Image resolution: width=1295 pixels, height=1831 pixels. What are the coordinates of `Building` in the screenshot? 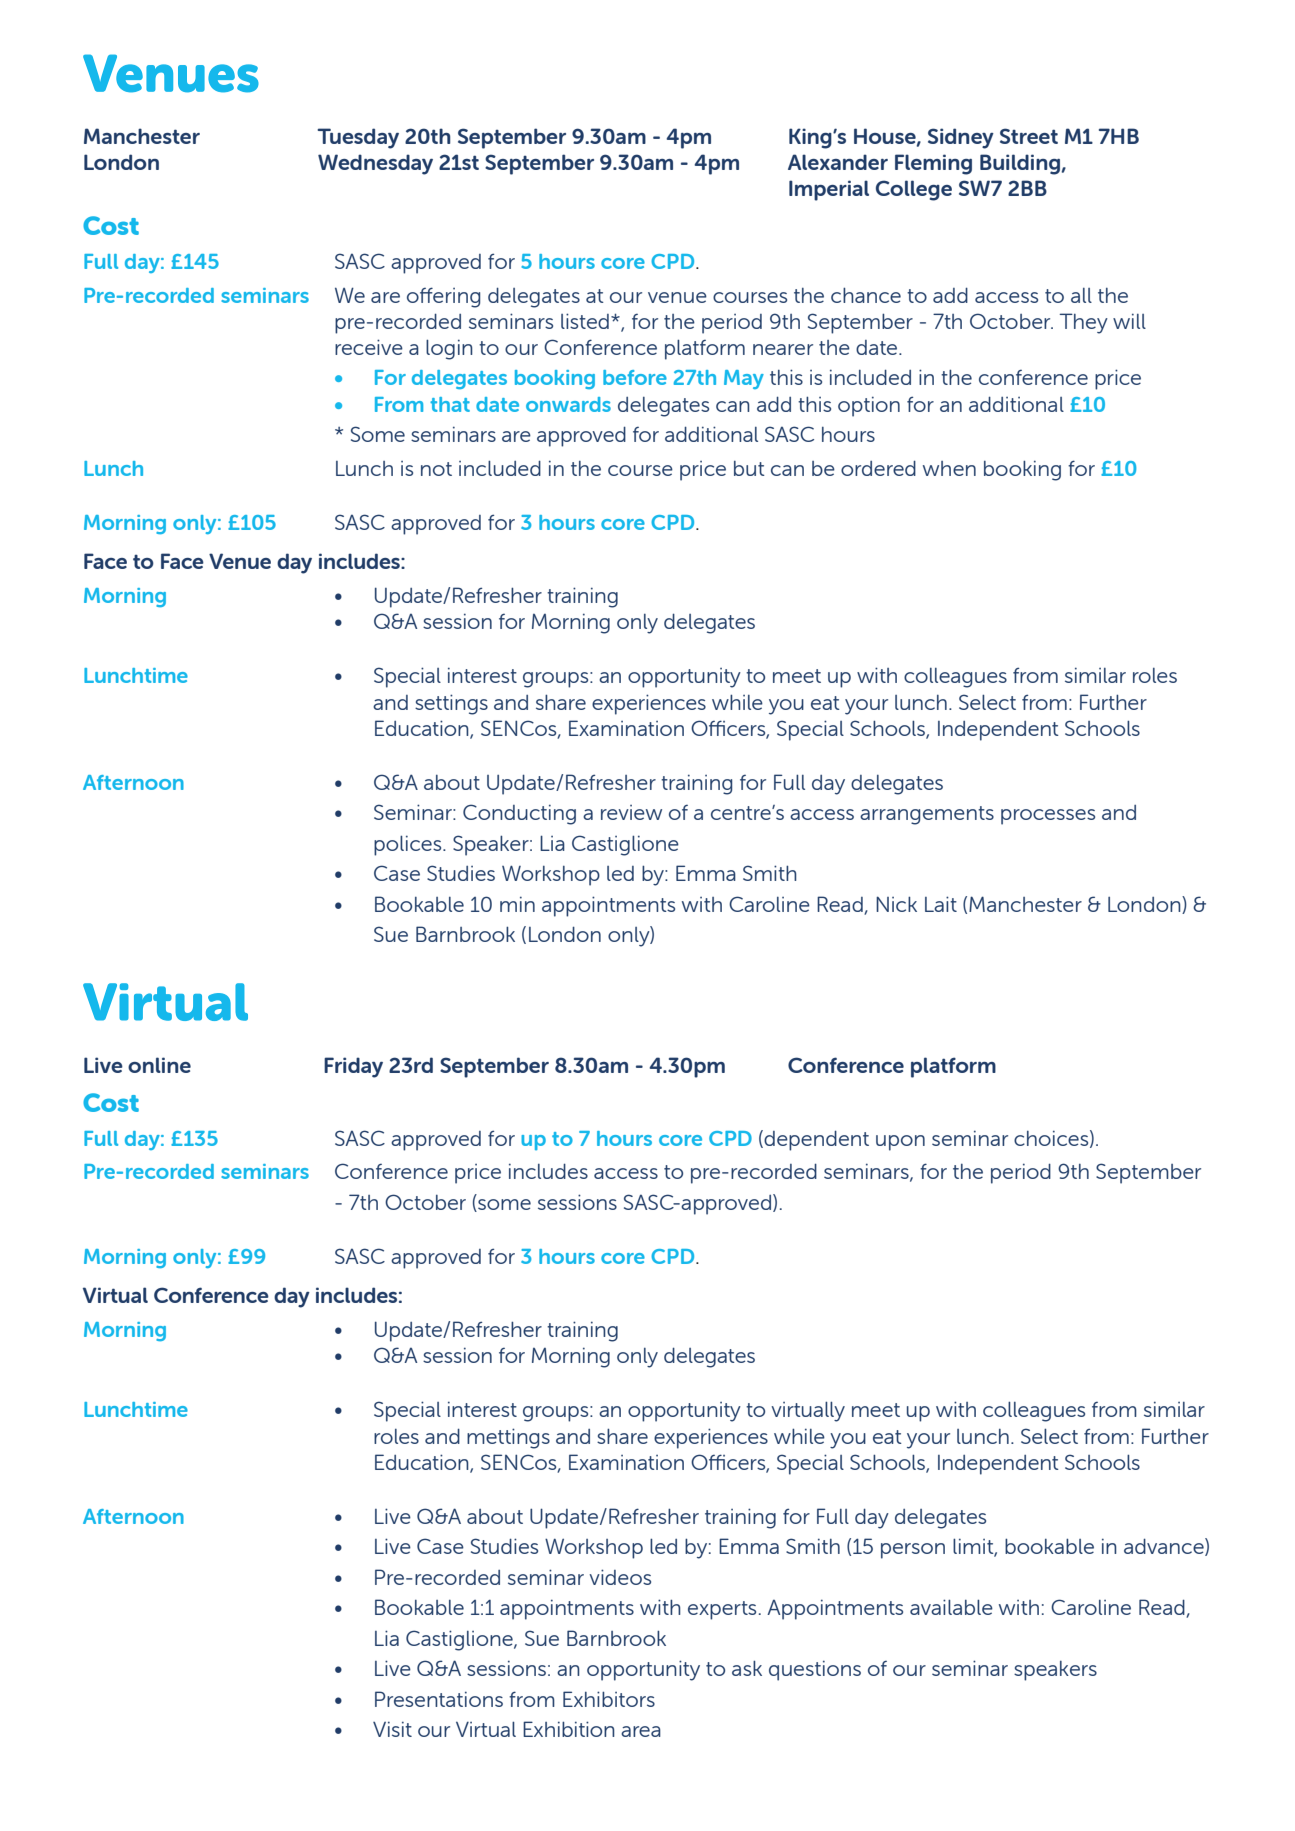 It's located at (1020, 164).
